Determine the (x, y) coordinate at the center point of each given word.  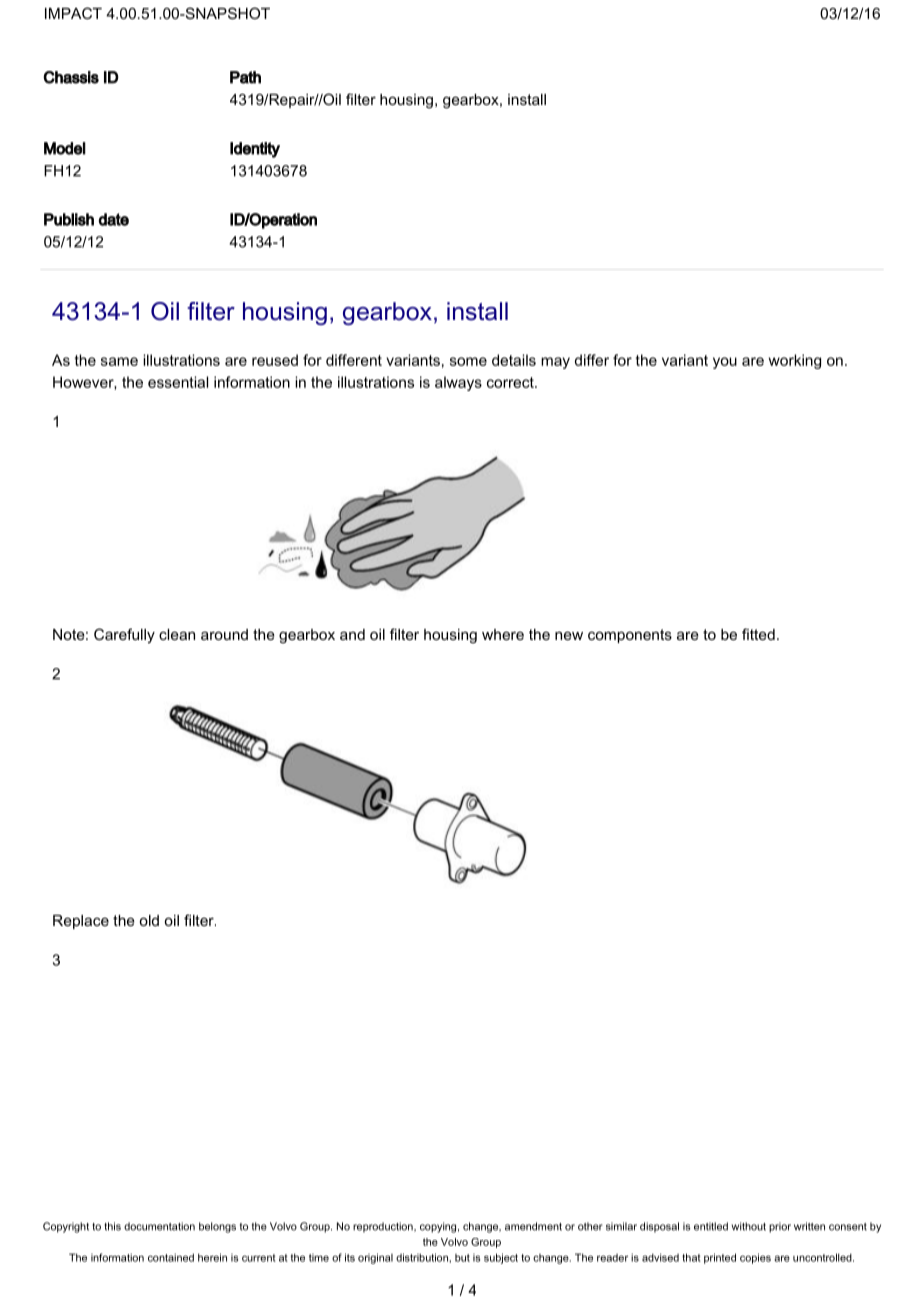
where (503, 634)
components (630, 636)
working (795, 361)
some (468, 361)
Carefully (124, 636)
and (352, 634)
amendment (533, 1226)
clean (177, 634)
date (113, 219)
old (149, 920)
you (725, 363)
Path (245, 77)
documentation (159, 1226)
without (749, 1226)
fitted (758, 634)
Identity (255, 150)
